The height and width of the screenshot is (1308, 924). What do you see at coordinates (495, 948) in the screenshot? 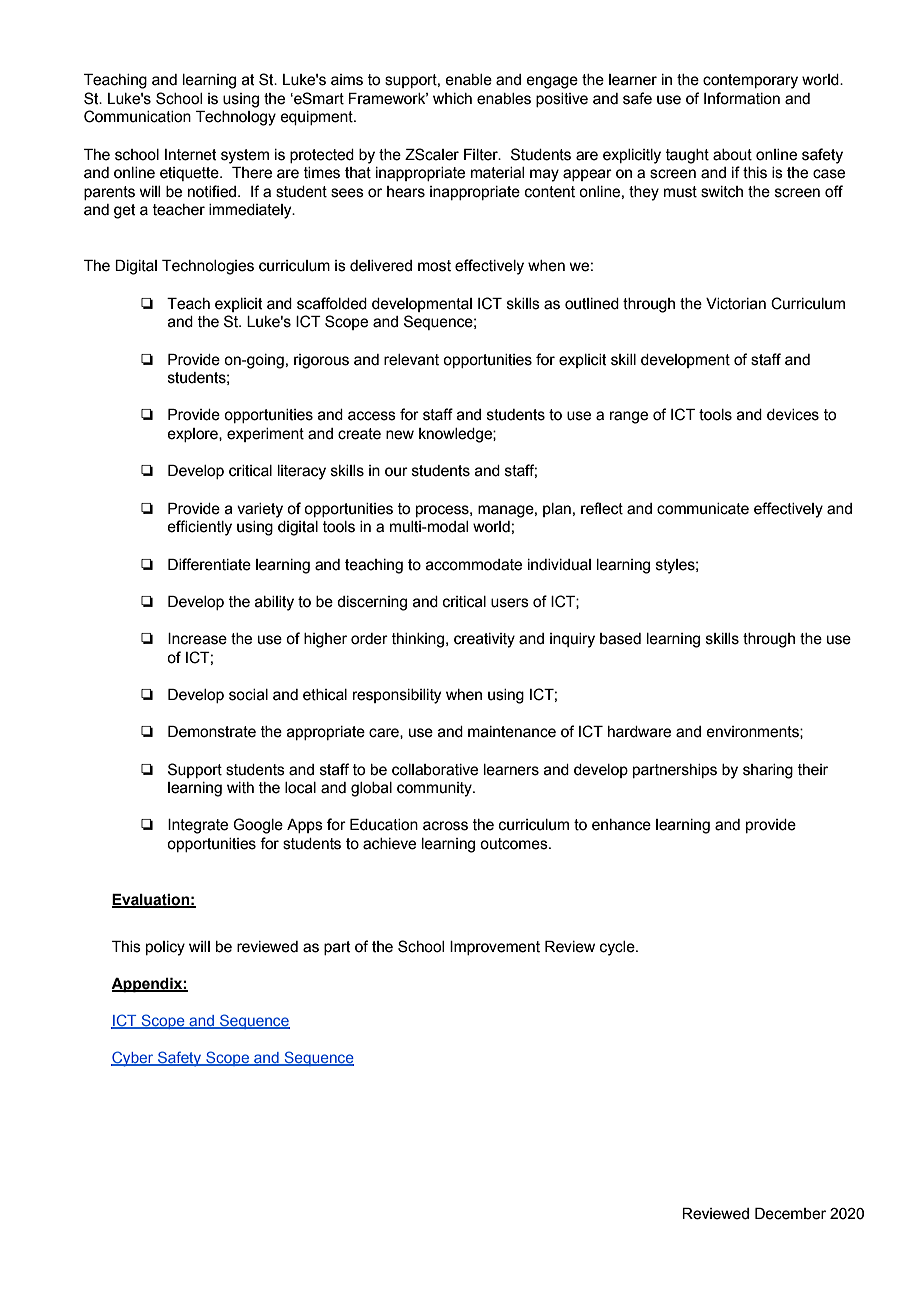
I see `Improvement` at bounding box center [495, 948].
